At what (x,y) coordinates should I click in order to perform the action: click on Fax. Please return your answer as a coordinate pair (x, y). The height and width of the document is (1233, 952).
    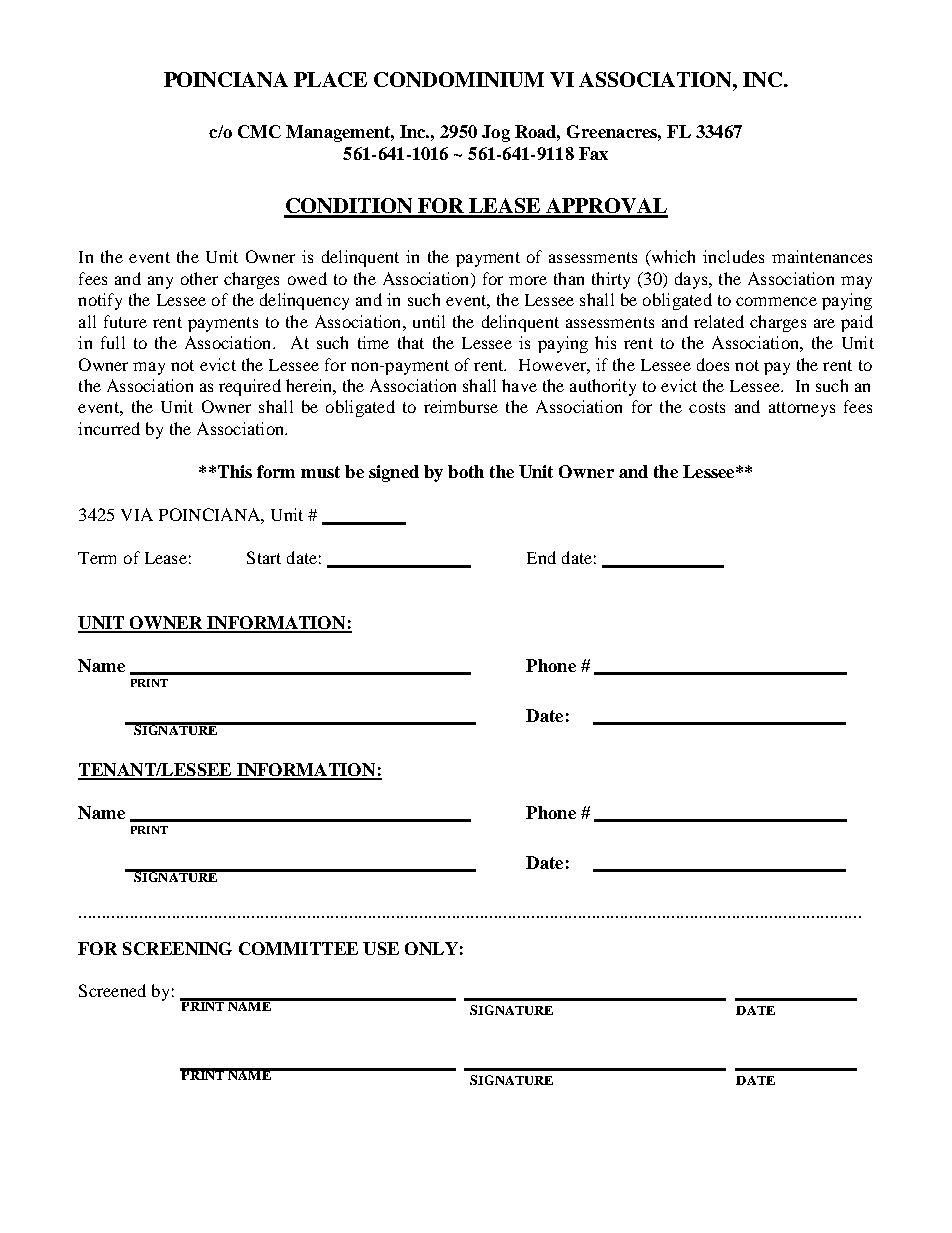
    Looking at the image, I should click on (593, 153).
